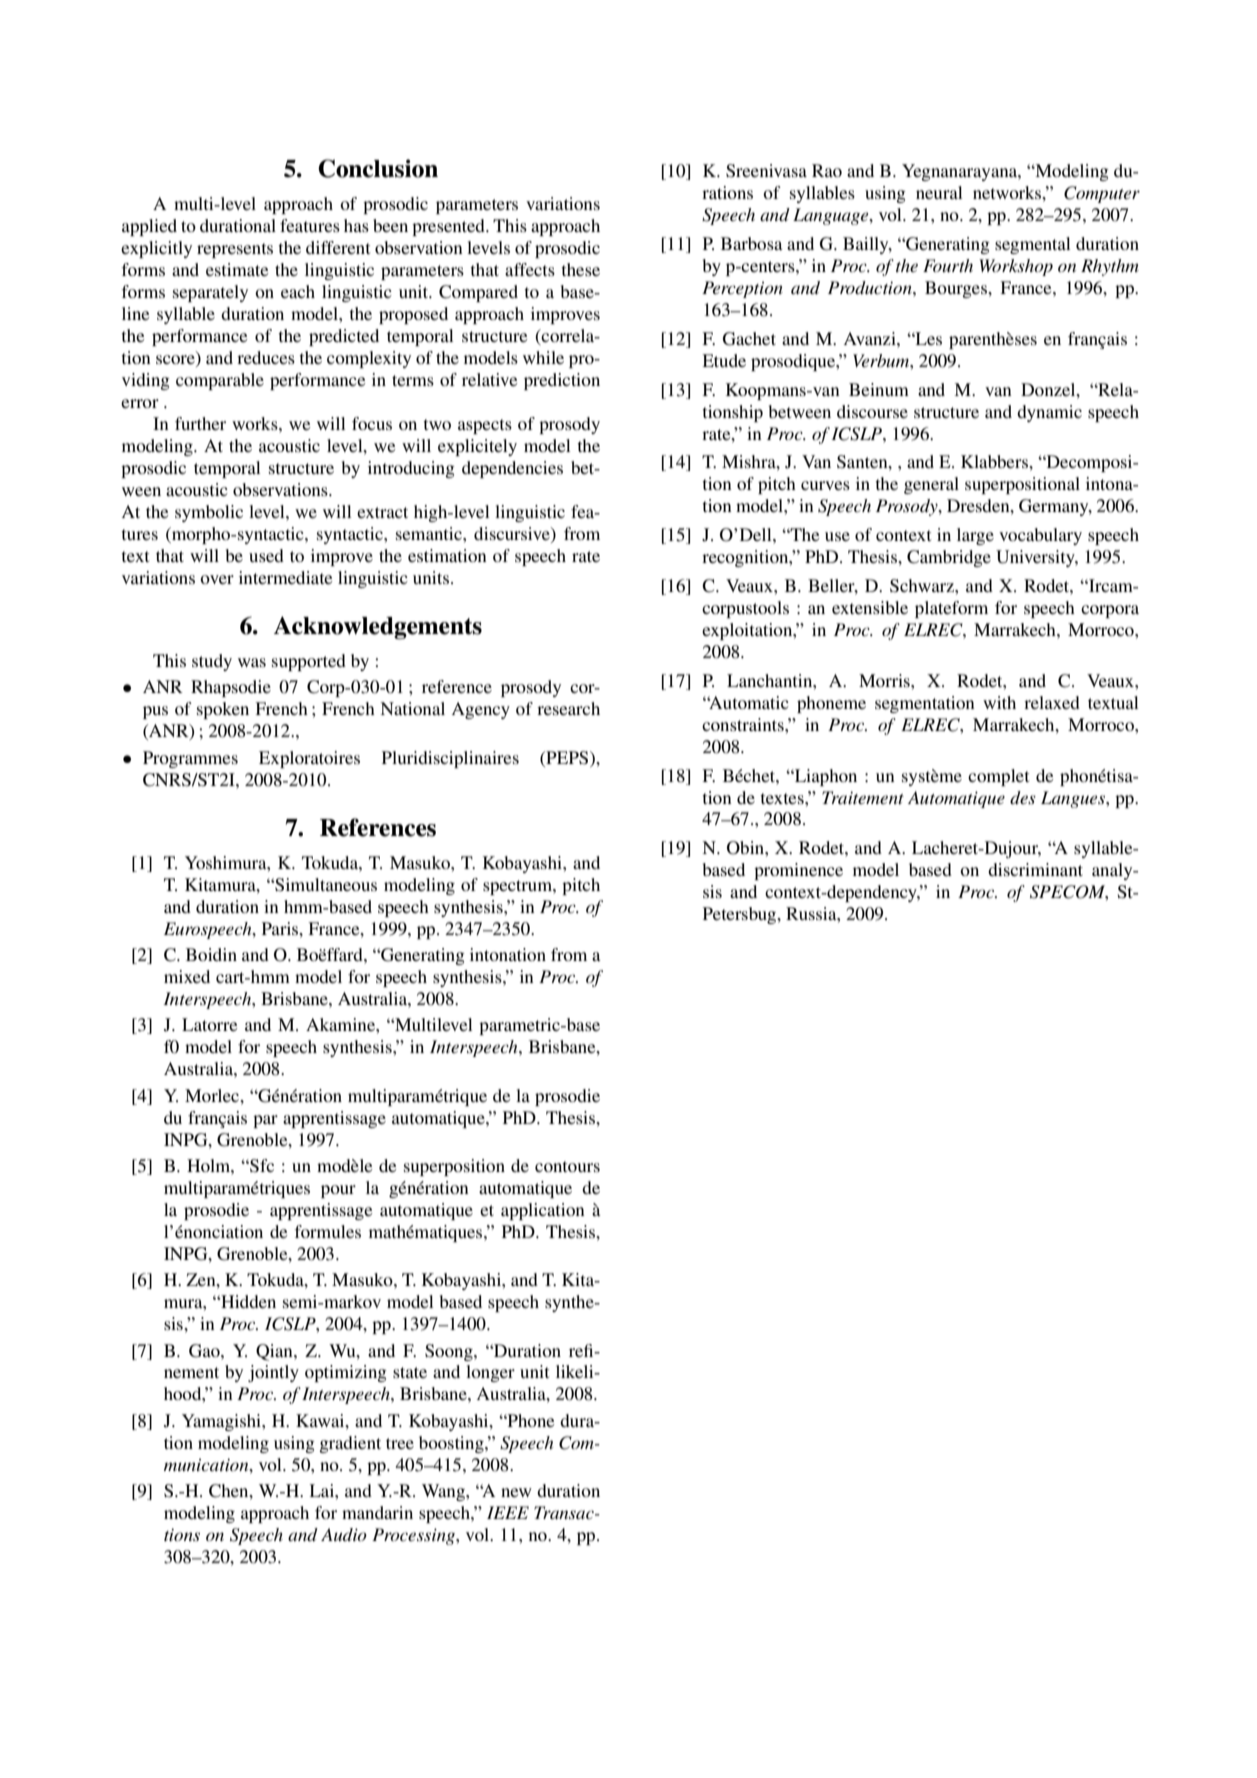 The image size is (1257, 1778). I want to click on new, so click(516, 1492).
